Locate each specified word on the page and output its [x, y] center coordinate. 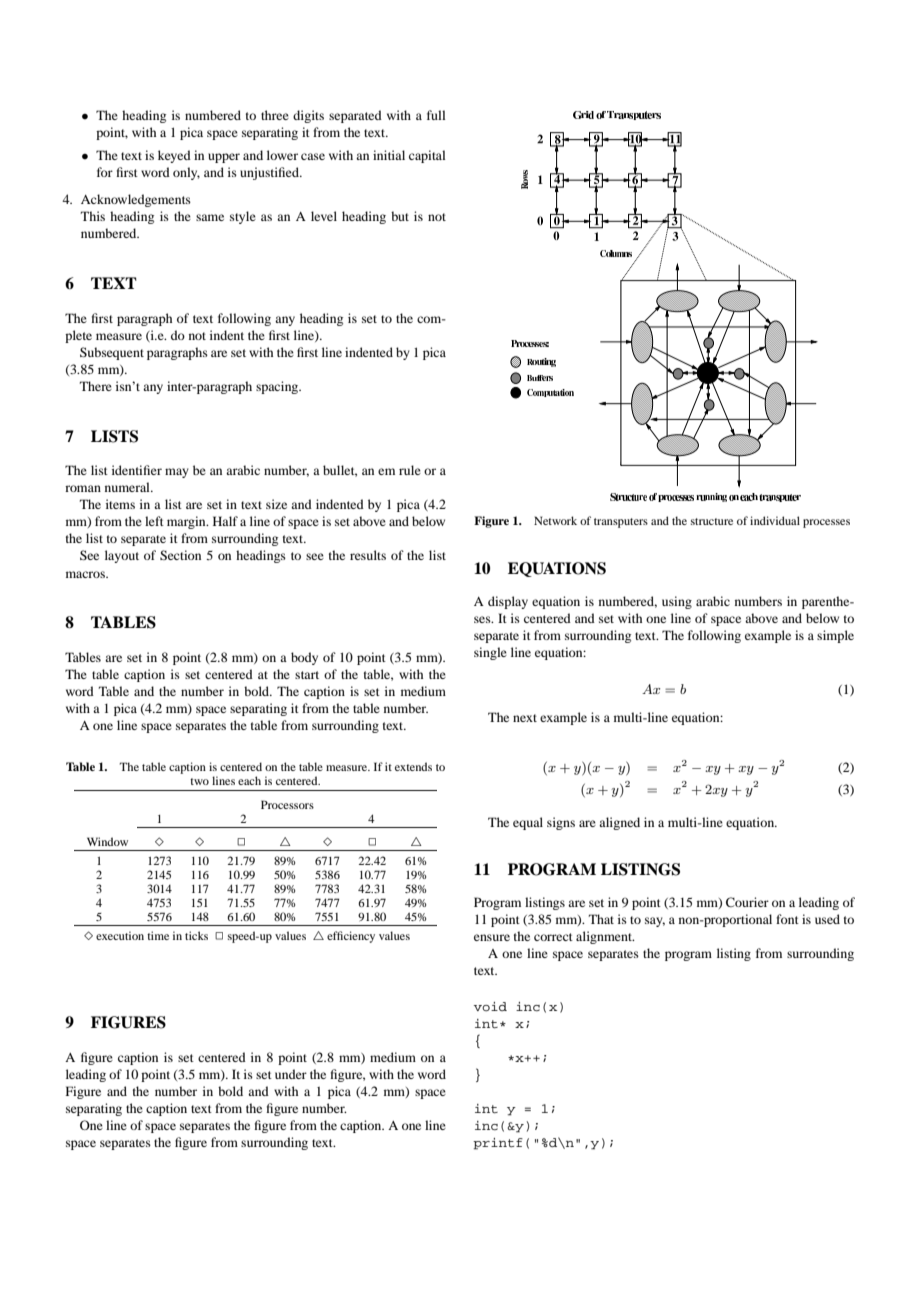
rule [410, 470]
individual [775, 520]
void [490, 1006]
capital [427, 156]
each [249, 780]
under [291, 1074]
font [787, 919]
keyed [174, 156]
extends [413, 766]
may [177, 473]
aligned [619, 823]
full [436, 115]
